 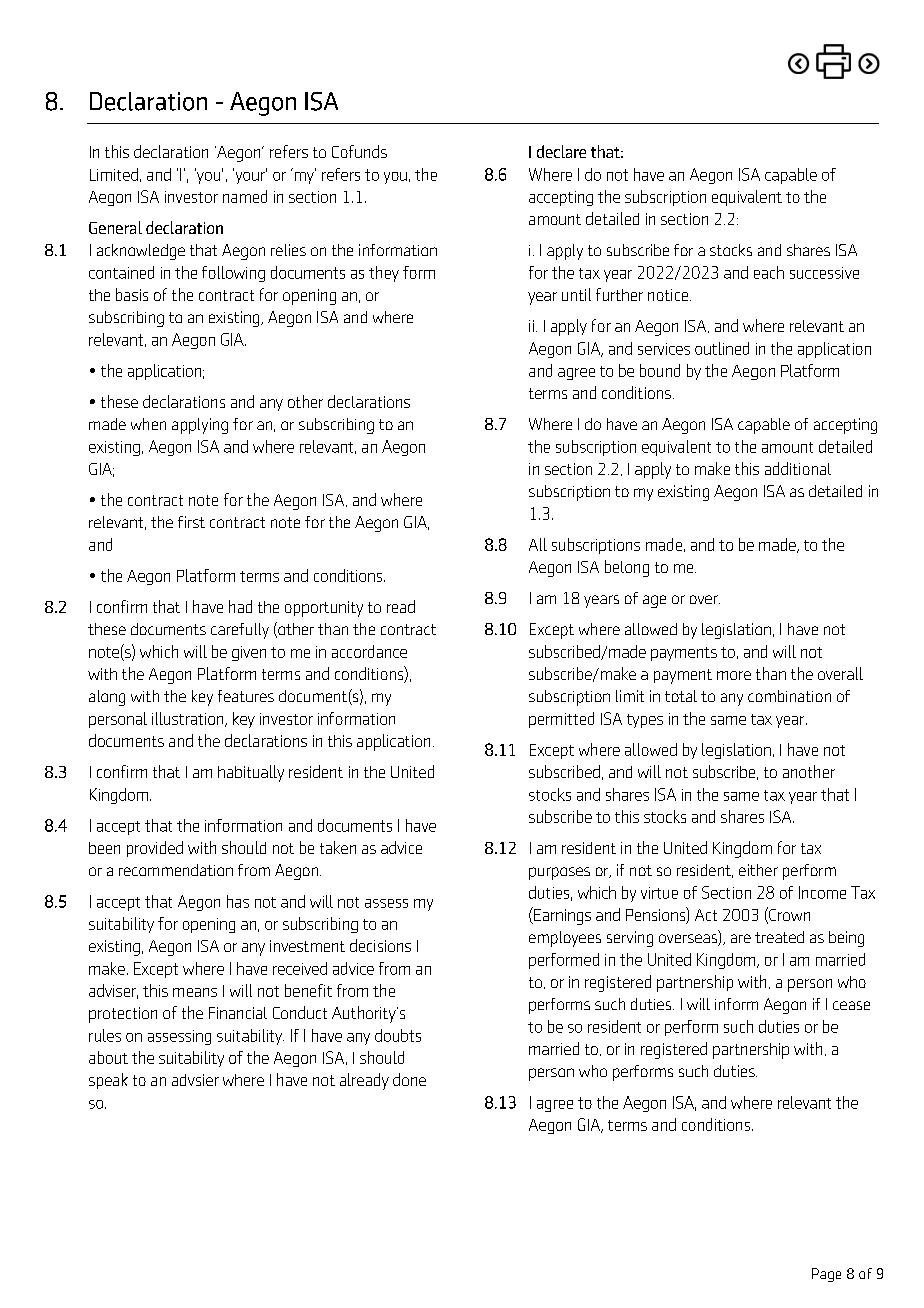 What do you see at coordinates (561, 720) in the document?
I see `permitted` at bounding box center [561, 720].
